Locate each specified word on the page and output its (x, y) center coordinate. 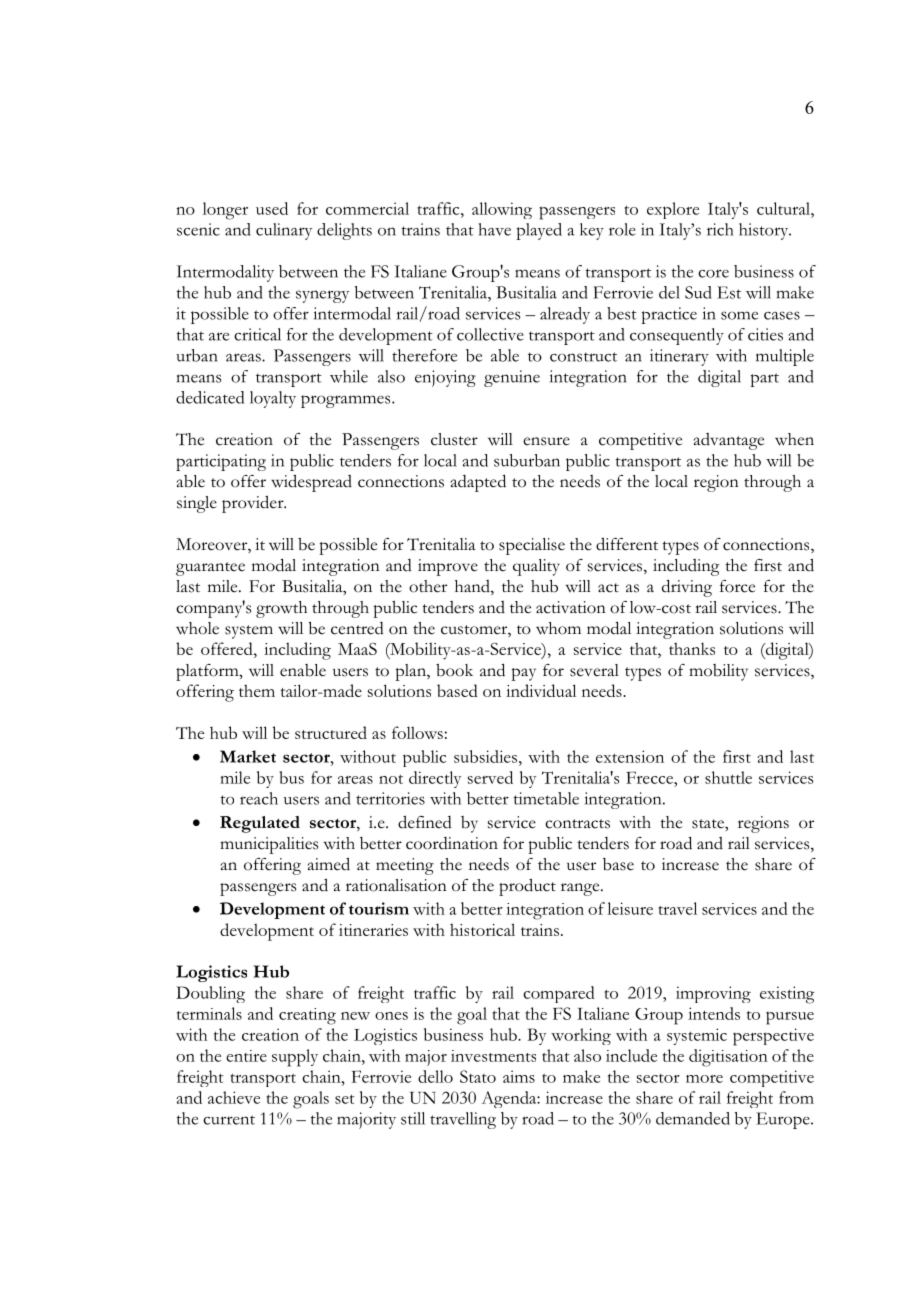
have (494, 229)
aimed (329, 864)
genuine (512, 378)
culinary (284, 231)
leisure (630, 908)
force (737, 586)
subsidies (487, 756)
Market (248, 756)
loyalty (273, 399)
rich (720, 229)
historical (482, 929)
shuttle (728, 777)
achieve (234, 1097)
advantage (729, 441)
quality (536, 567)
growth (281, 609)
